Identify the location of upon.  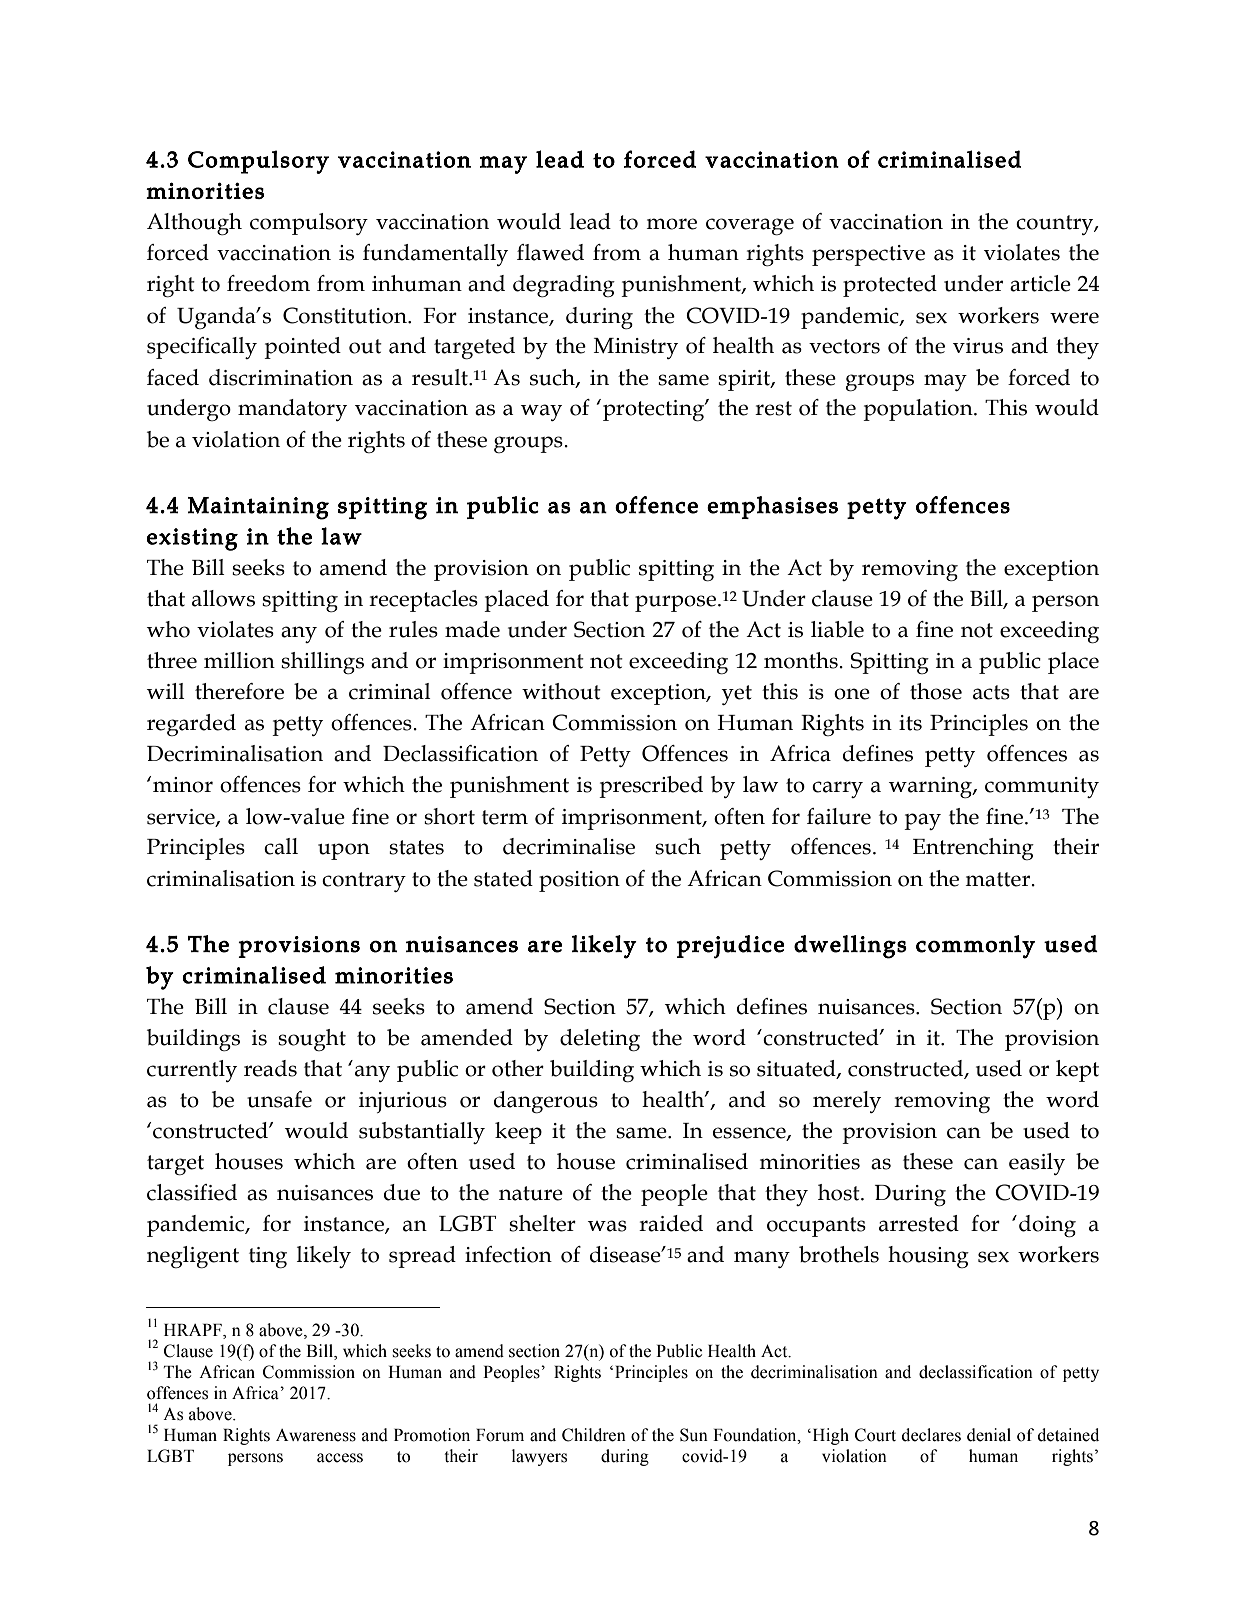
(344, 851).
